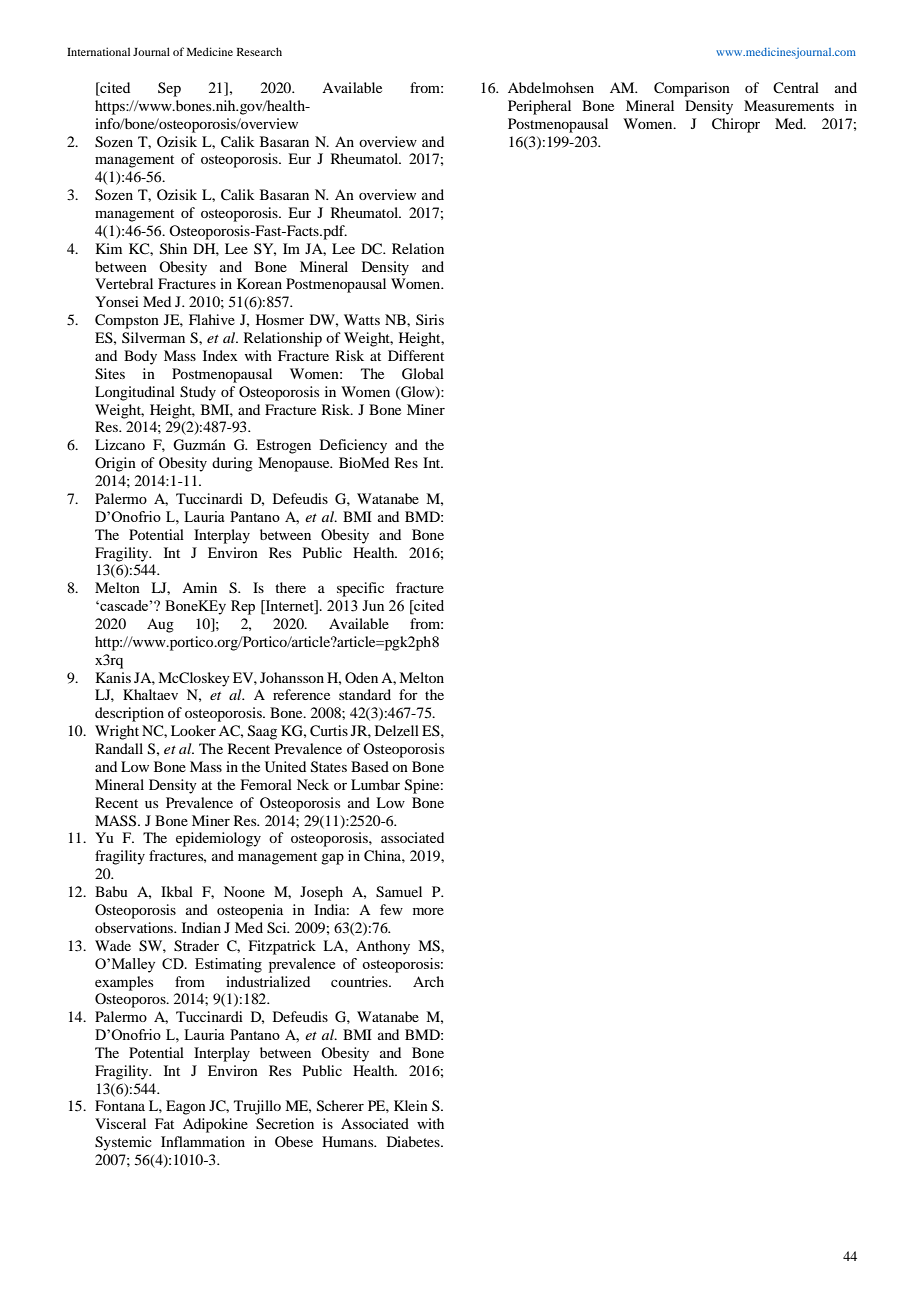 The width and height of the page is (924, 1308). What do you see at coordinates (399, 892) in the page?
I see `Samuel` at bounding box center [399, 892].
